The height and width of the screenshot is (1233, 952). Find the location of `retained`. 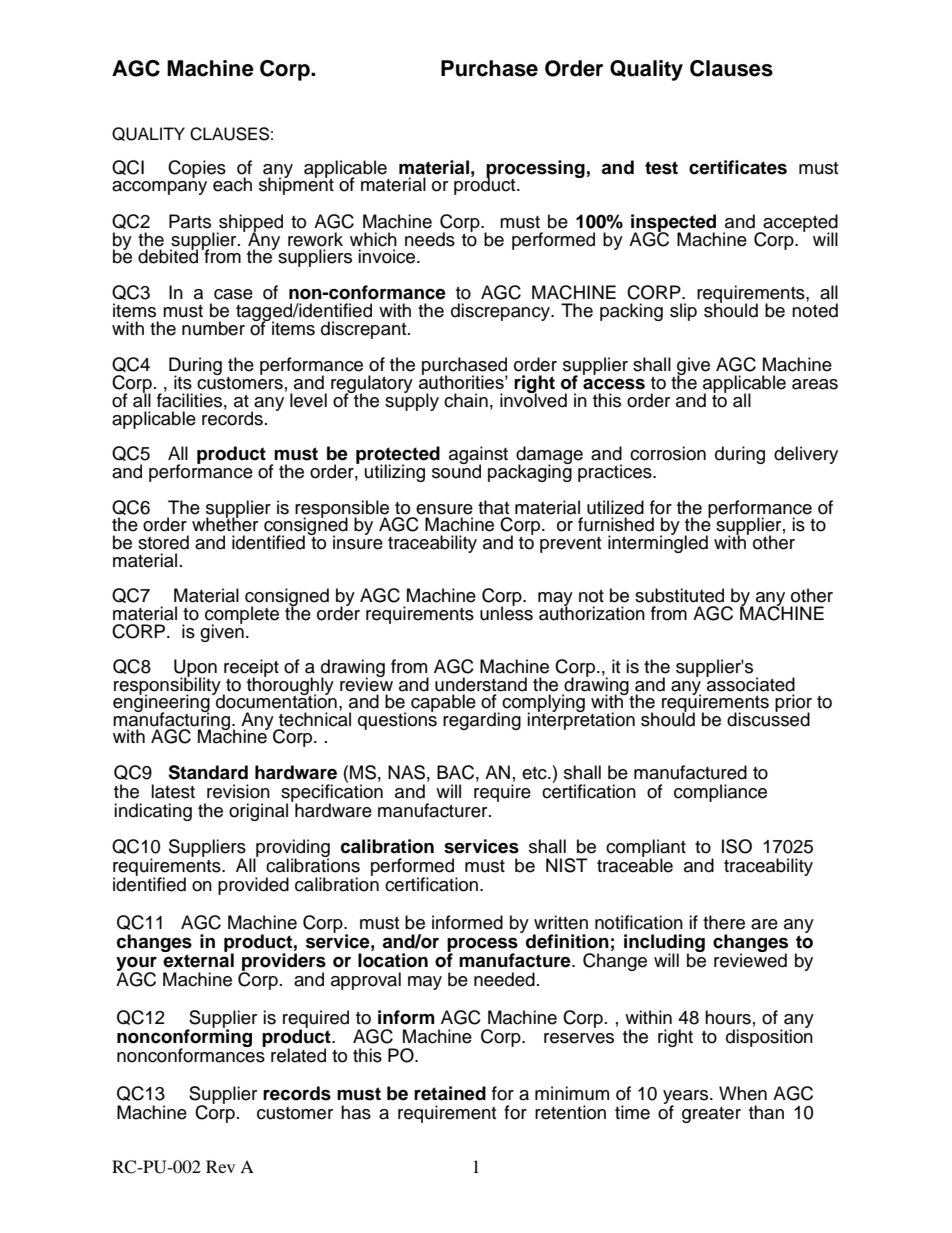

retained is located at coordinates (450, 1093).
